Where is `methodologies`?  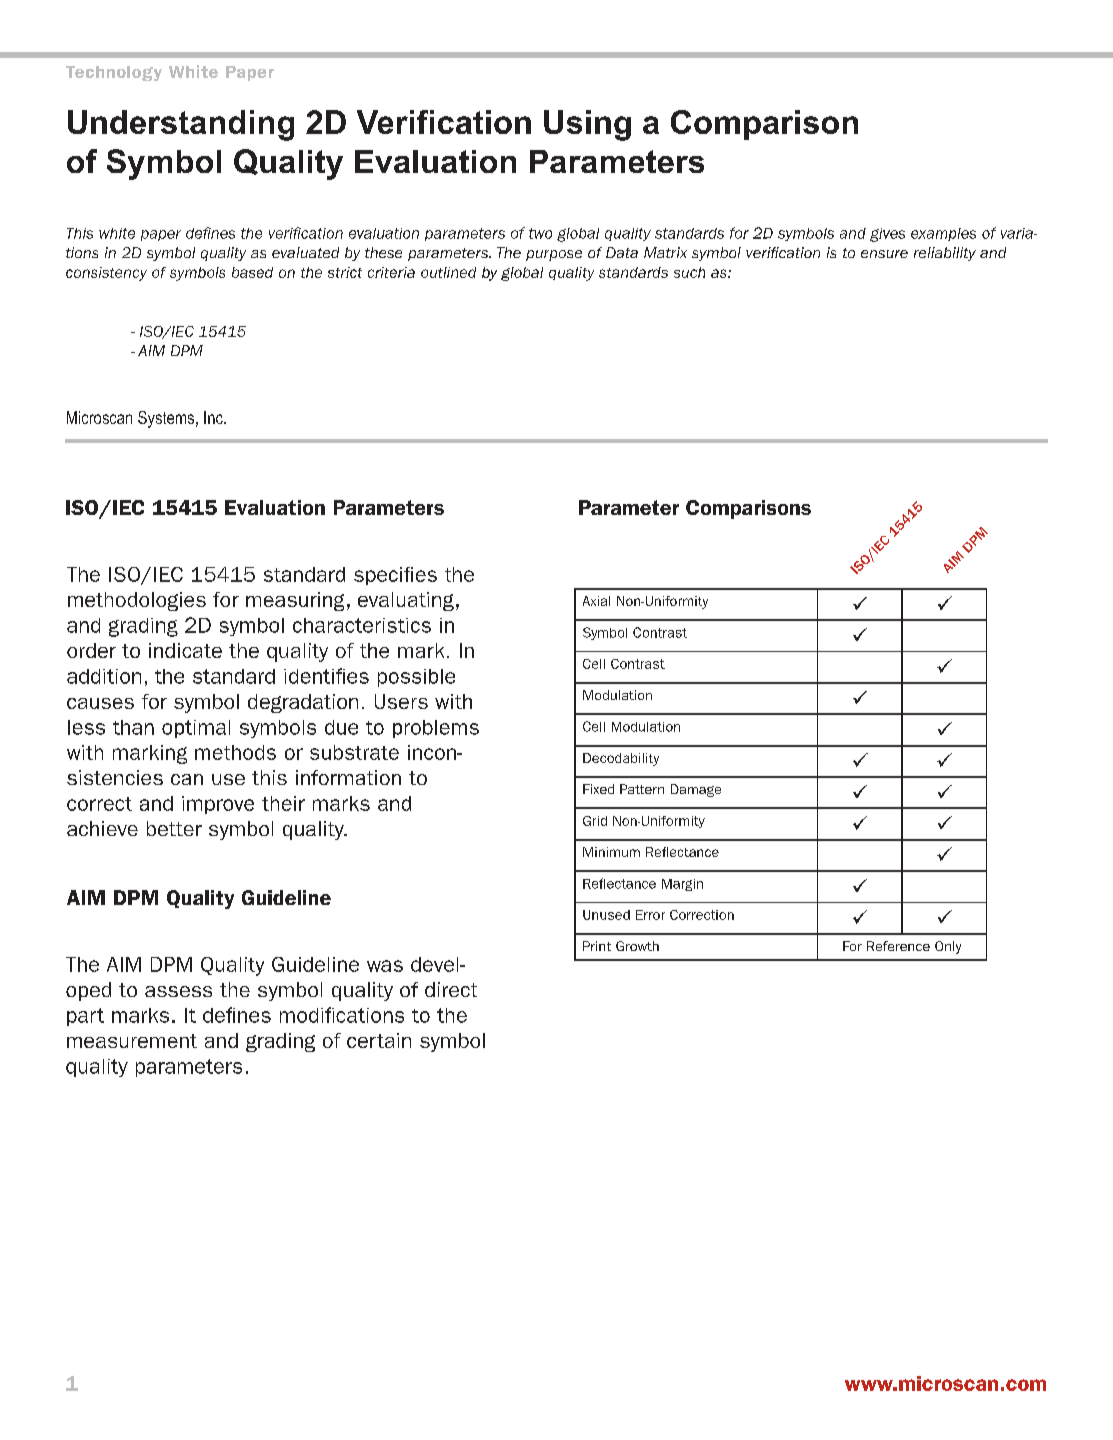
methodologies is located at coordinates (137, 601).
